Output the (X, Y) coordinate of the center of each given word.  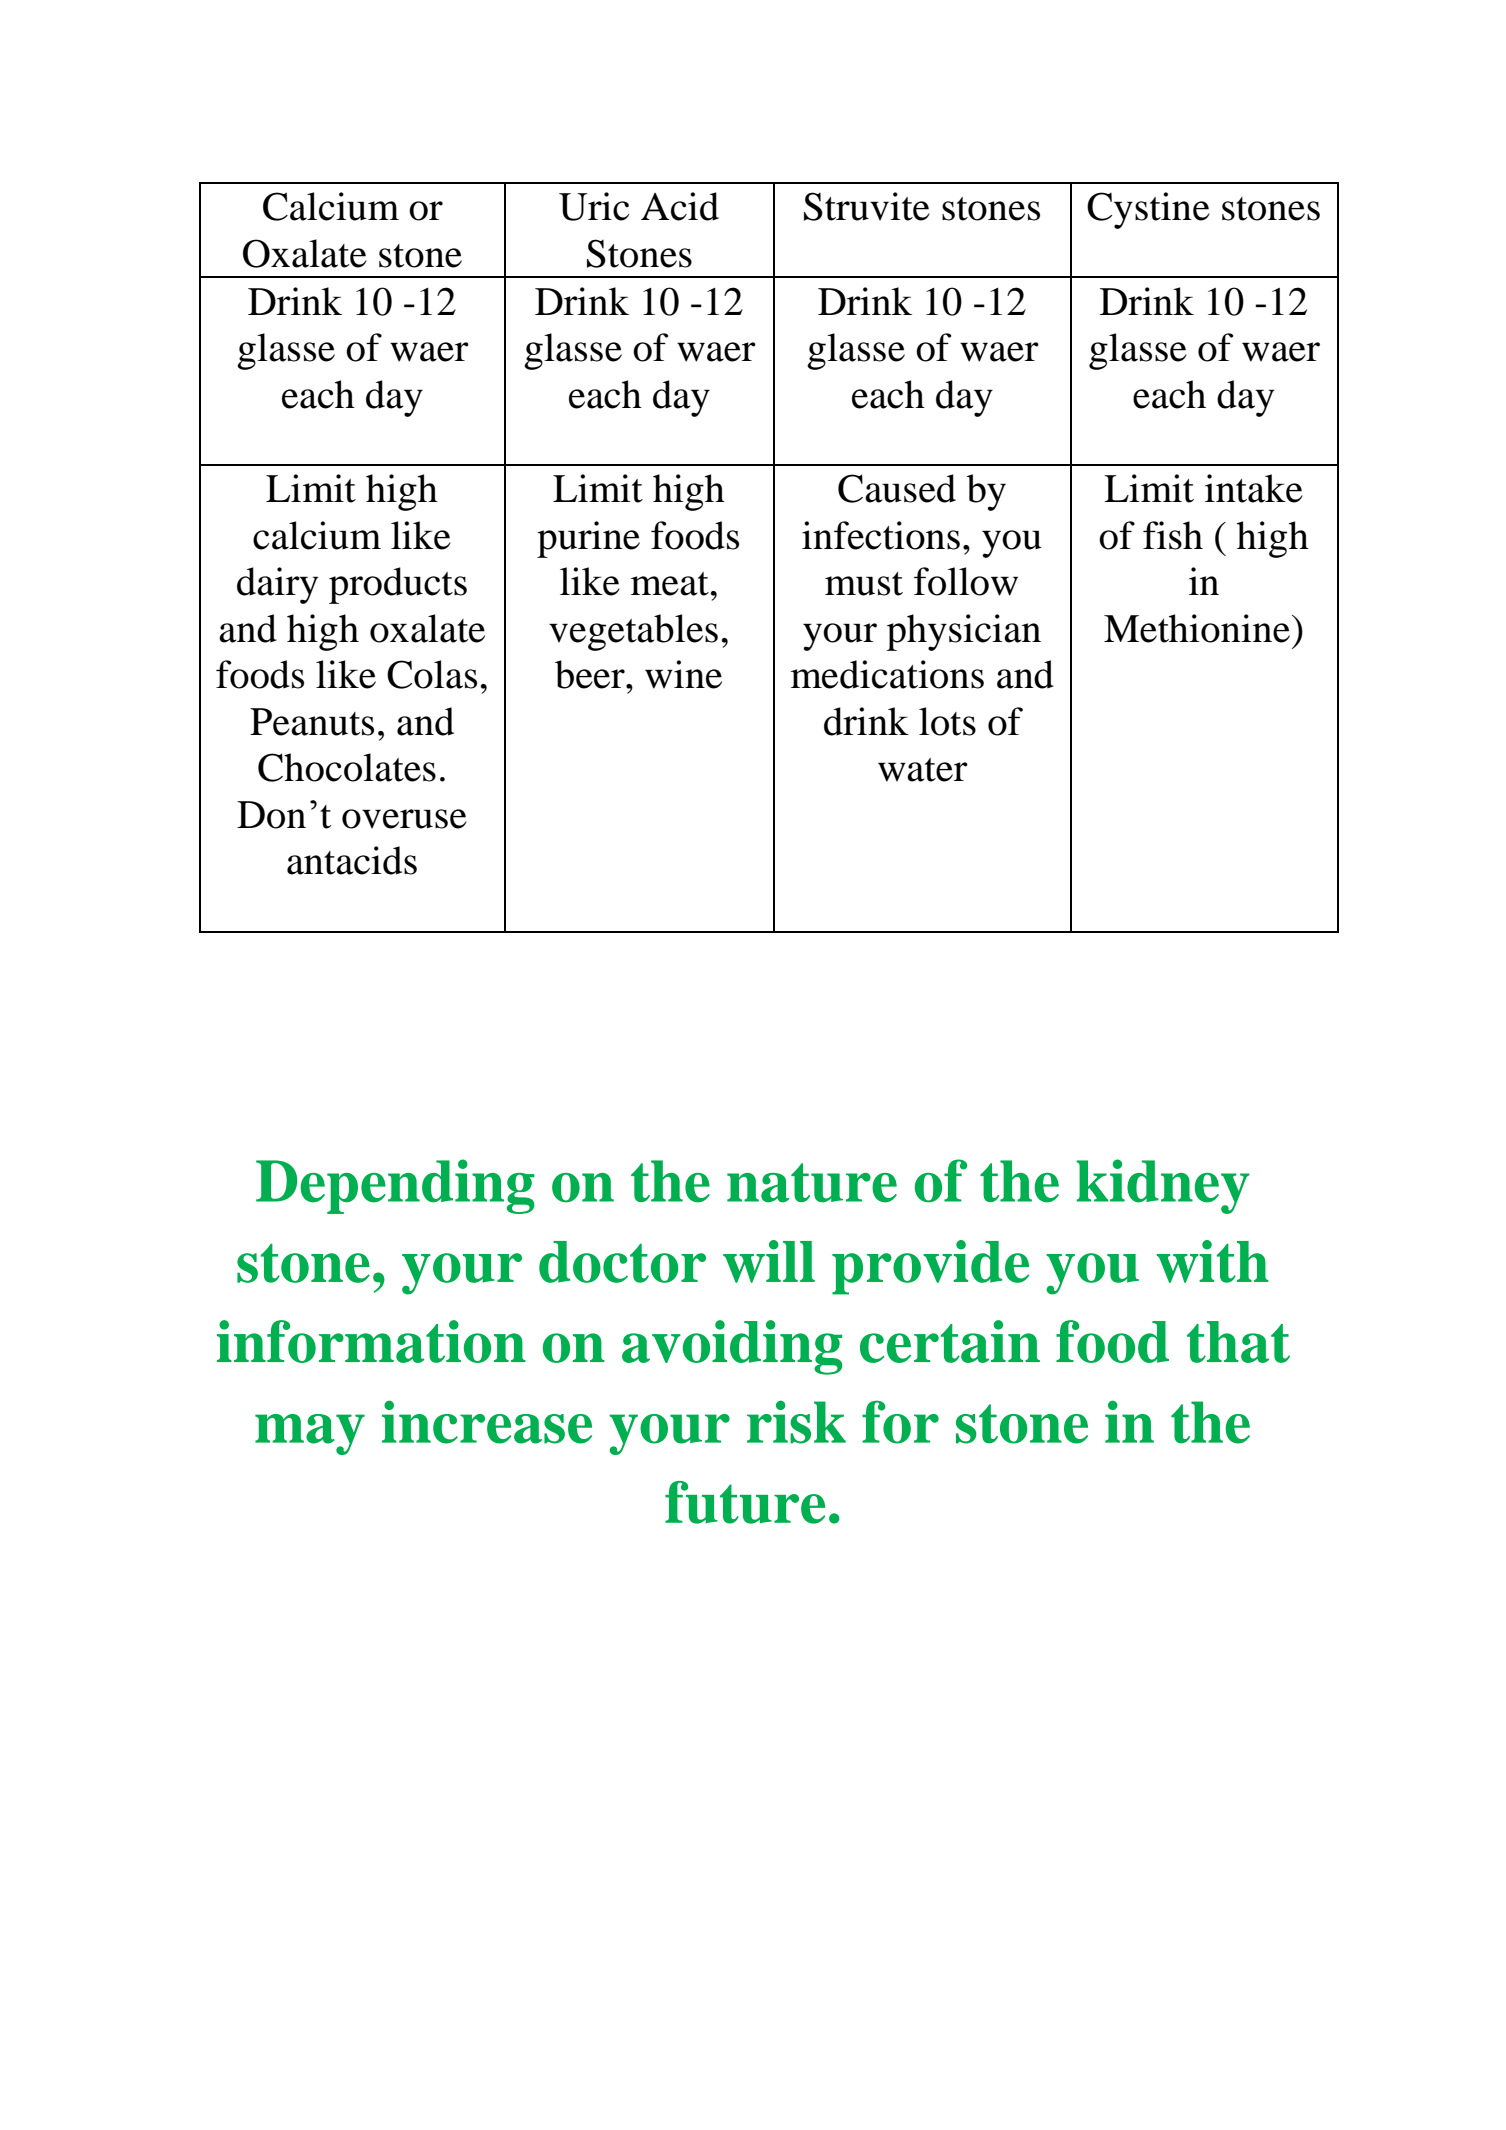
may (310, 1434)
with (1212, 1261)
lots (947, 721)
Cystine (1148, 210)
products (398, 585)
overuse (404, 819)
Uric (594, 206)
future (745, 1502)
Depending (395, 1186)
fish (1173, 535)
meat (670, 584)
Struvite (867, 206)
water (923, 770)
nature (812, 1183)
